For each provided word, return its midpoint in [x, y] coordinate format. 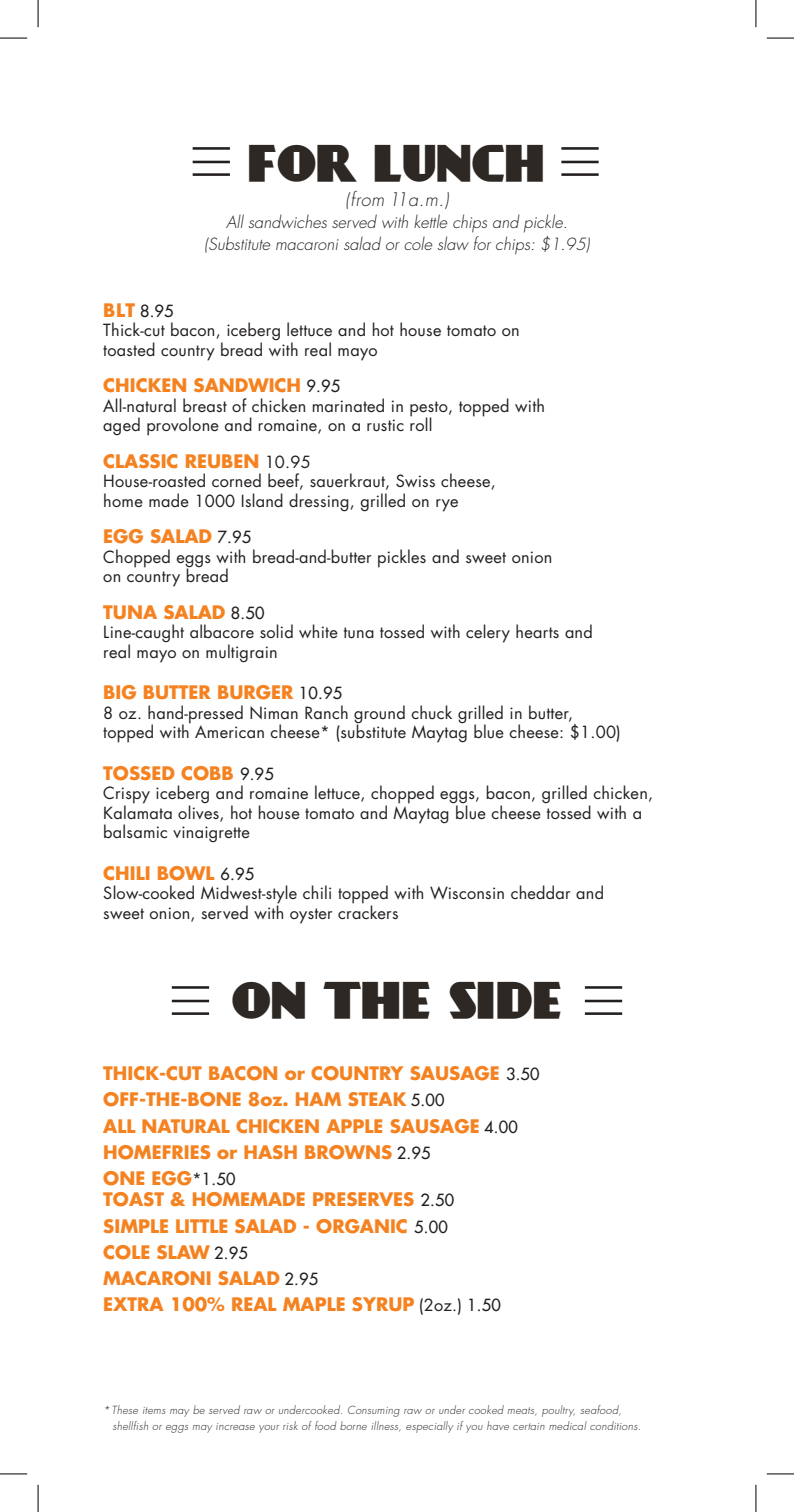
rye [447, 505]
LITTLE [201, 1226]
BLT [119, 310]
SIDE [505, 1000]
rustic [385, 425]
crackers [368, 911]
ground [379, 715]
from [367, 198]
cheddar [541, 892]
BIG [120, 692]
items [154, 1410]
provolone [183, 426]
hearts [537, 631]
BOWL [186, 873]
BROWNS [348, 1152]
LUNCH [458, 163]
